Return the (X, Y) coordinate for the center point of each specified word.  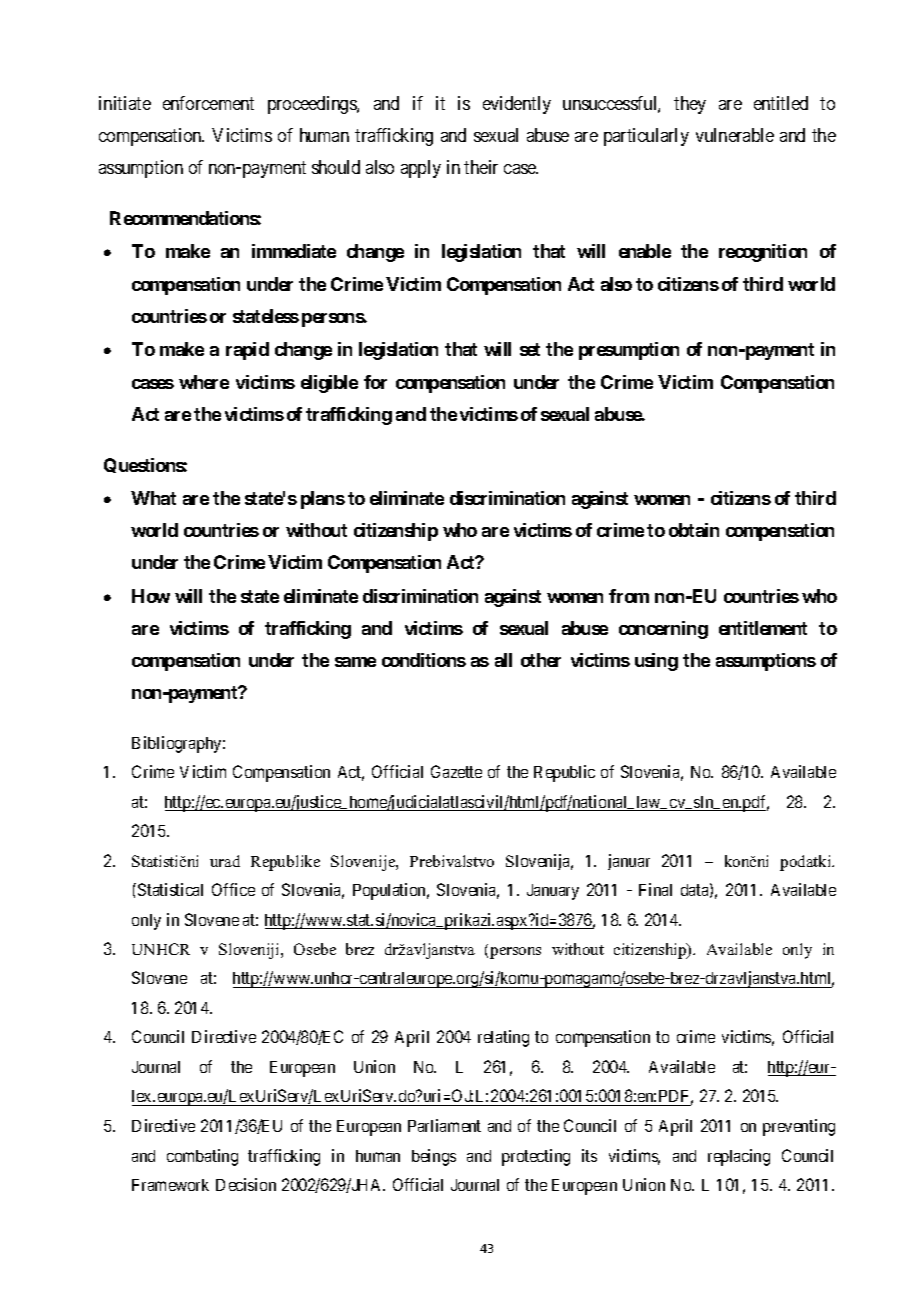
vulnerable (735, 135)
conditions (424, 660)
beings (434, 1157)
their (481, 167)
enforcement (208, 103)
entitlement (763, 628)
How (151, 596)
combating (202, 1157)
